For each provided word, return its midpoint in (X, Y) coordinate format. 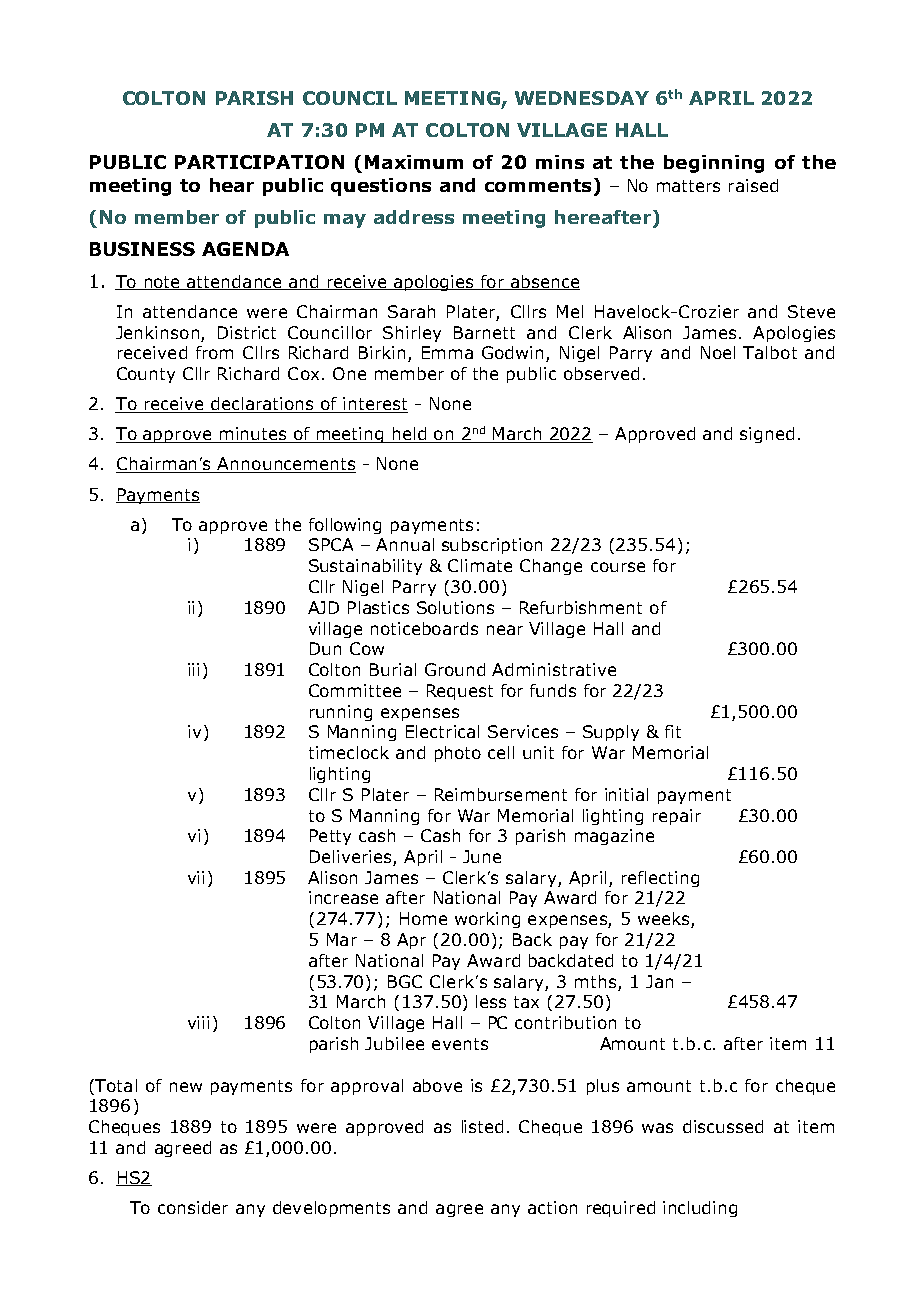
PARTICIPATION (259, 162)
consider (193, 1207)
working (487, 920)
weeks (665, 920)
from (214, 352)
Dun (325, 648)
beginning (714, 164)
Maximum (414, 162)
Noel (718, 352)
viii (198, 1022)
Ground (455, 669)
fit (673, 731)
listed (482, 1126)
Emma (447, 352)
